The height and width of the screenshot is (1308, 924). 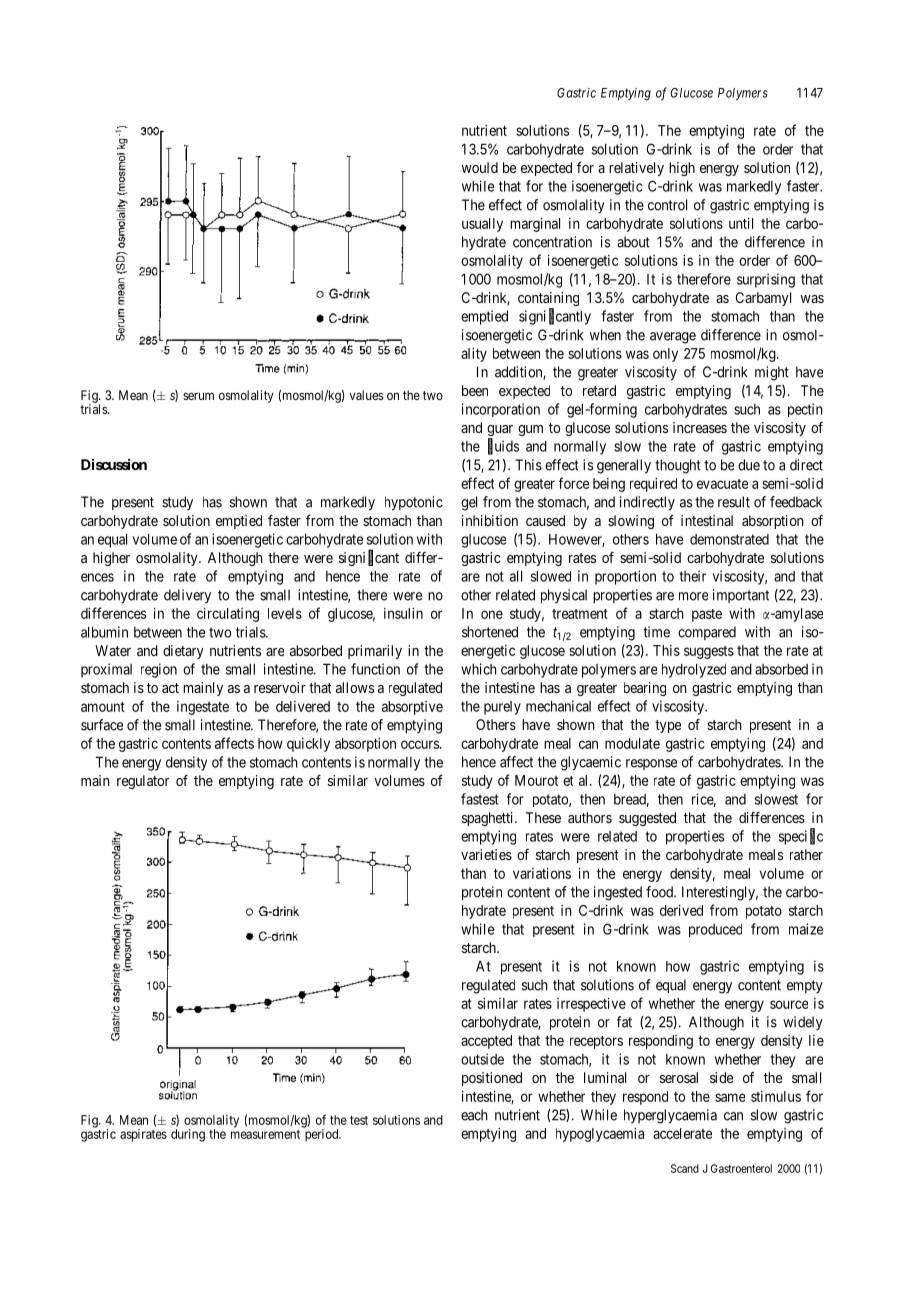 I want to click on serum, so click(x=198, y=396).
